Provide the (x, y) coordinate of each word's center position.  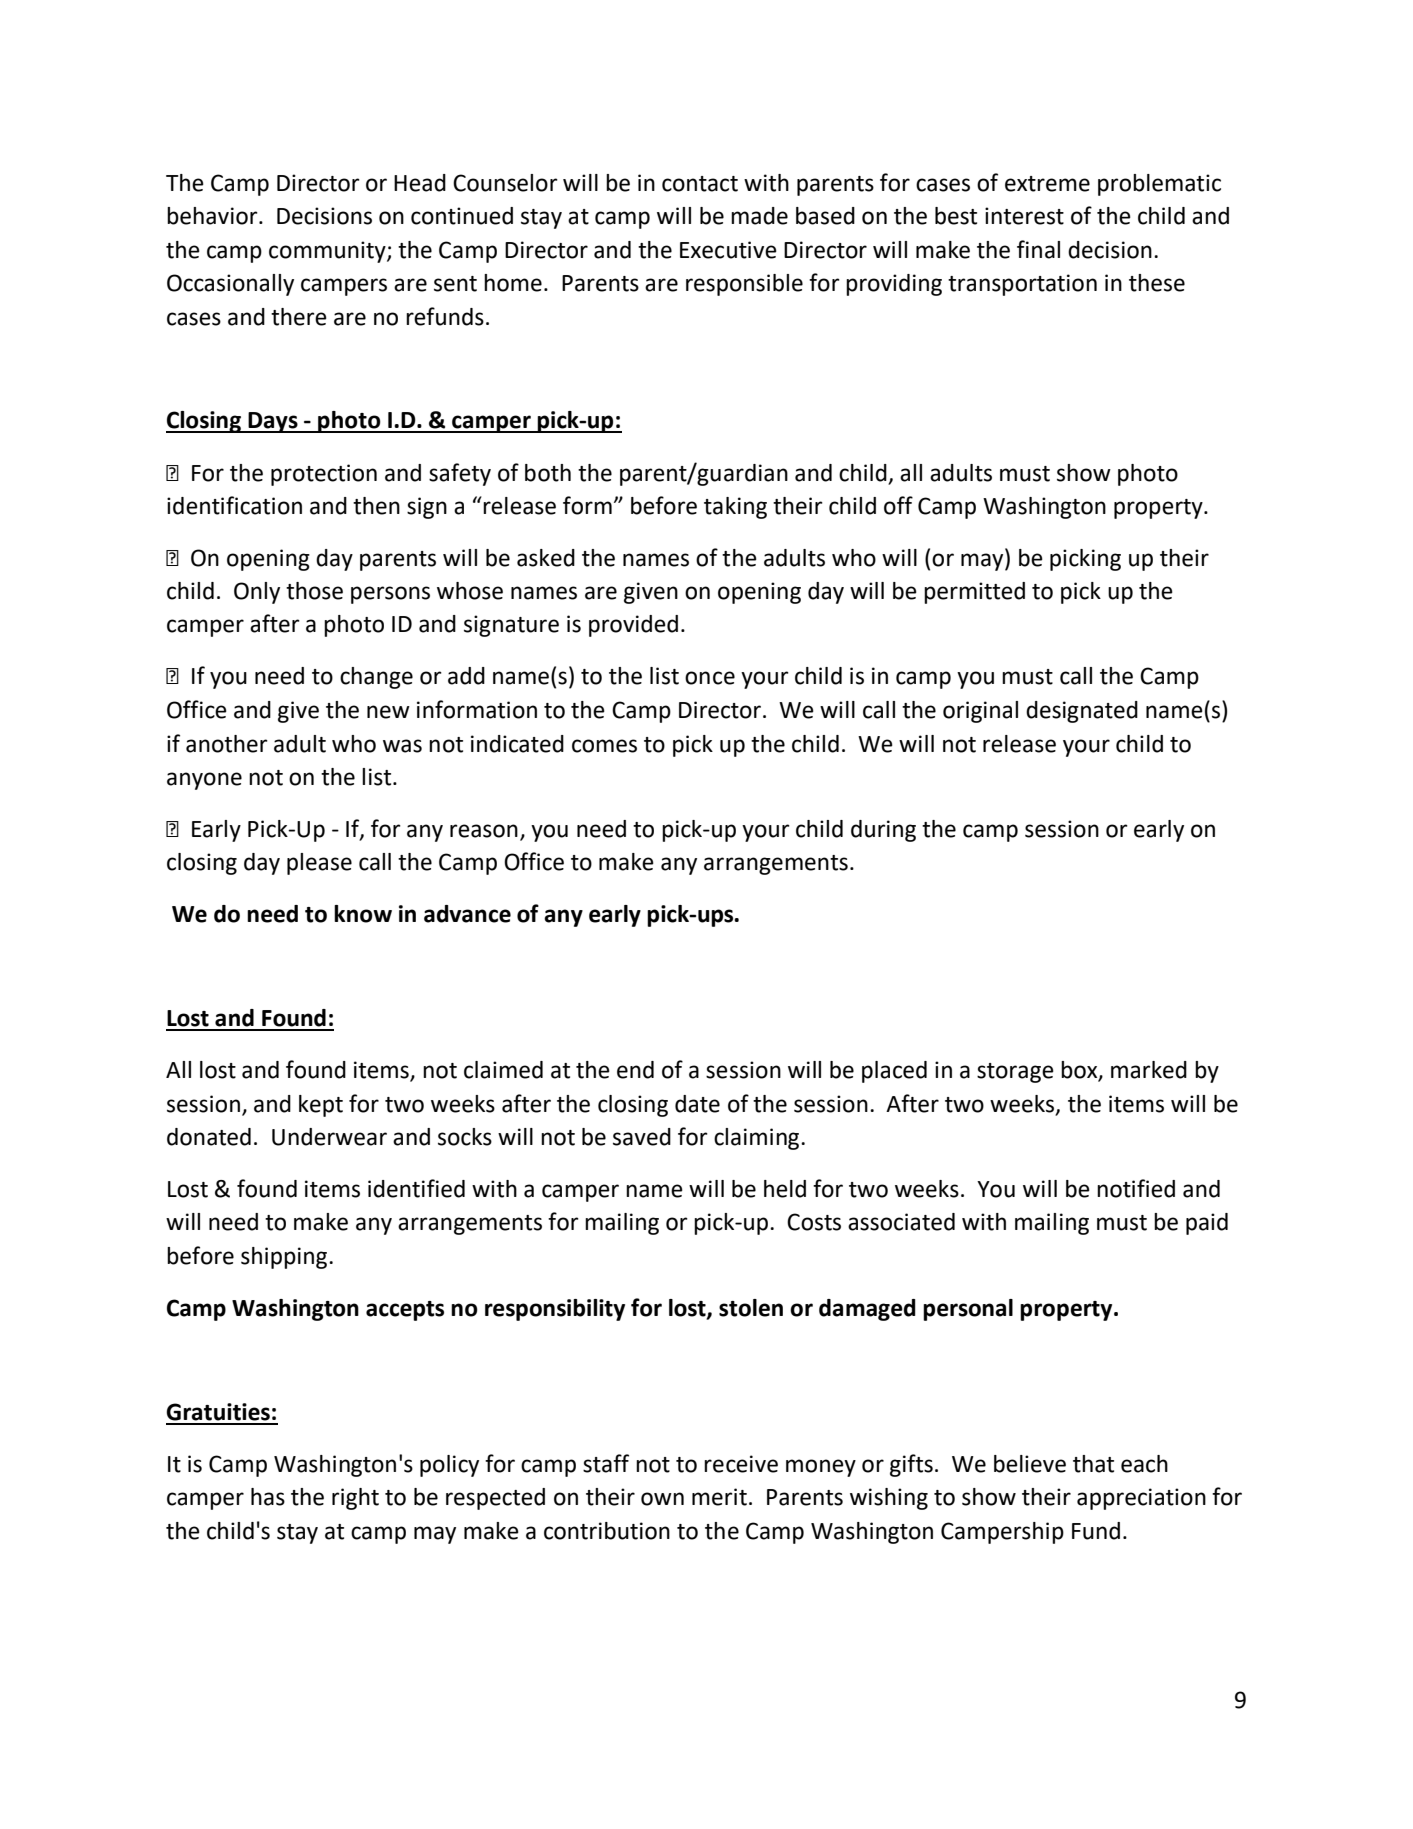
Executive (728, 250)
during (883, 831)
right (355, 1499)
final (1038, 249)
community (328, 252)
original (980, 712)
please (319, 864)
